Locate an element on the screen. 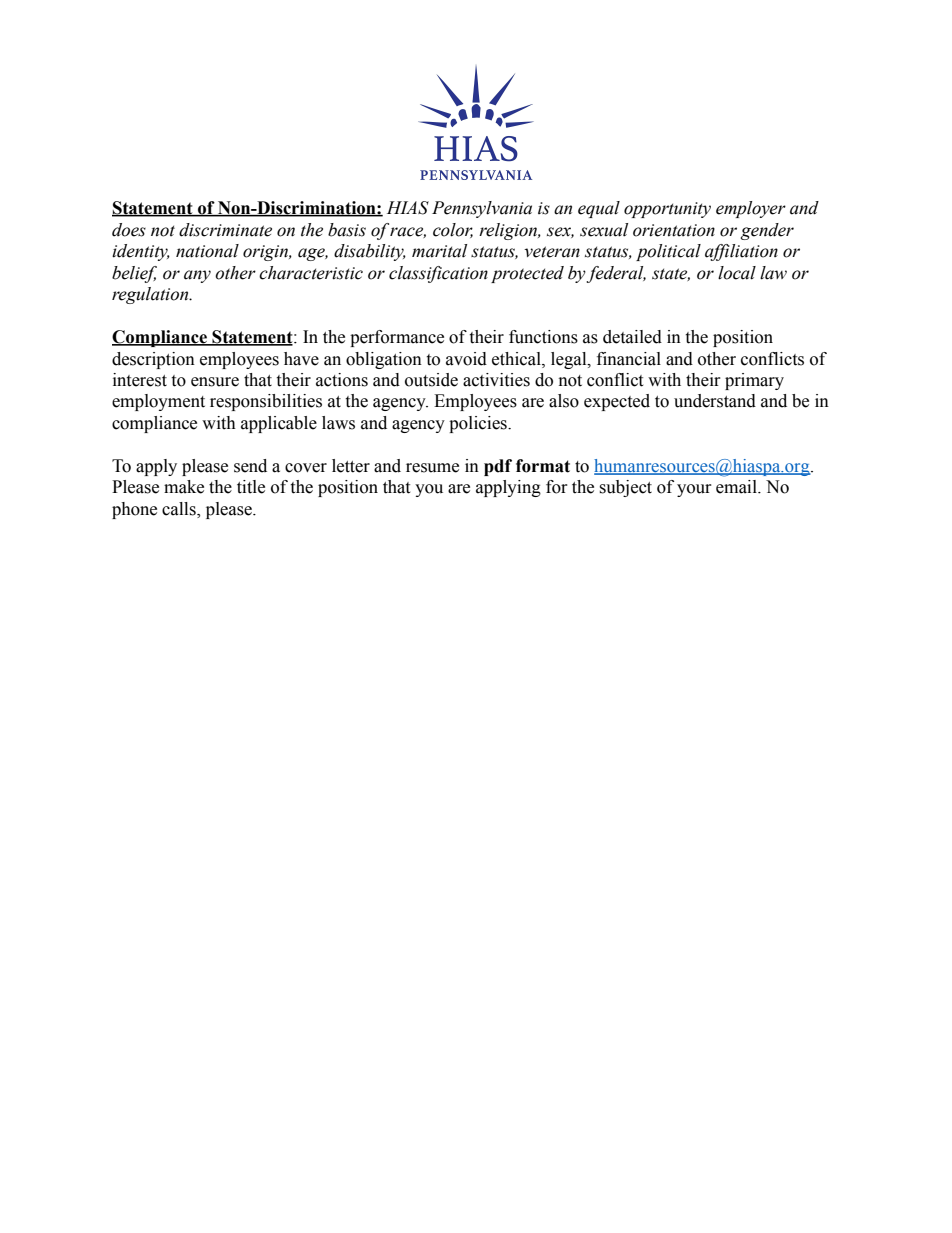 This screenshot has height=1233, width=952. color is located at coordinates (453, 230).
